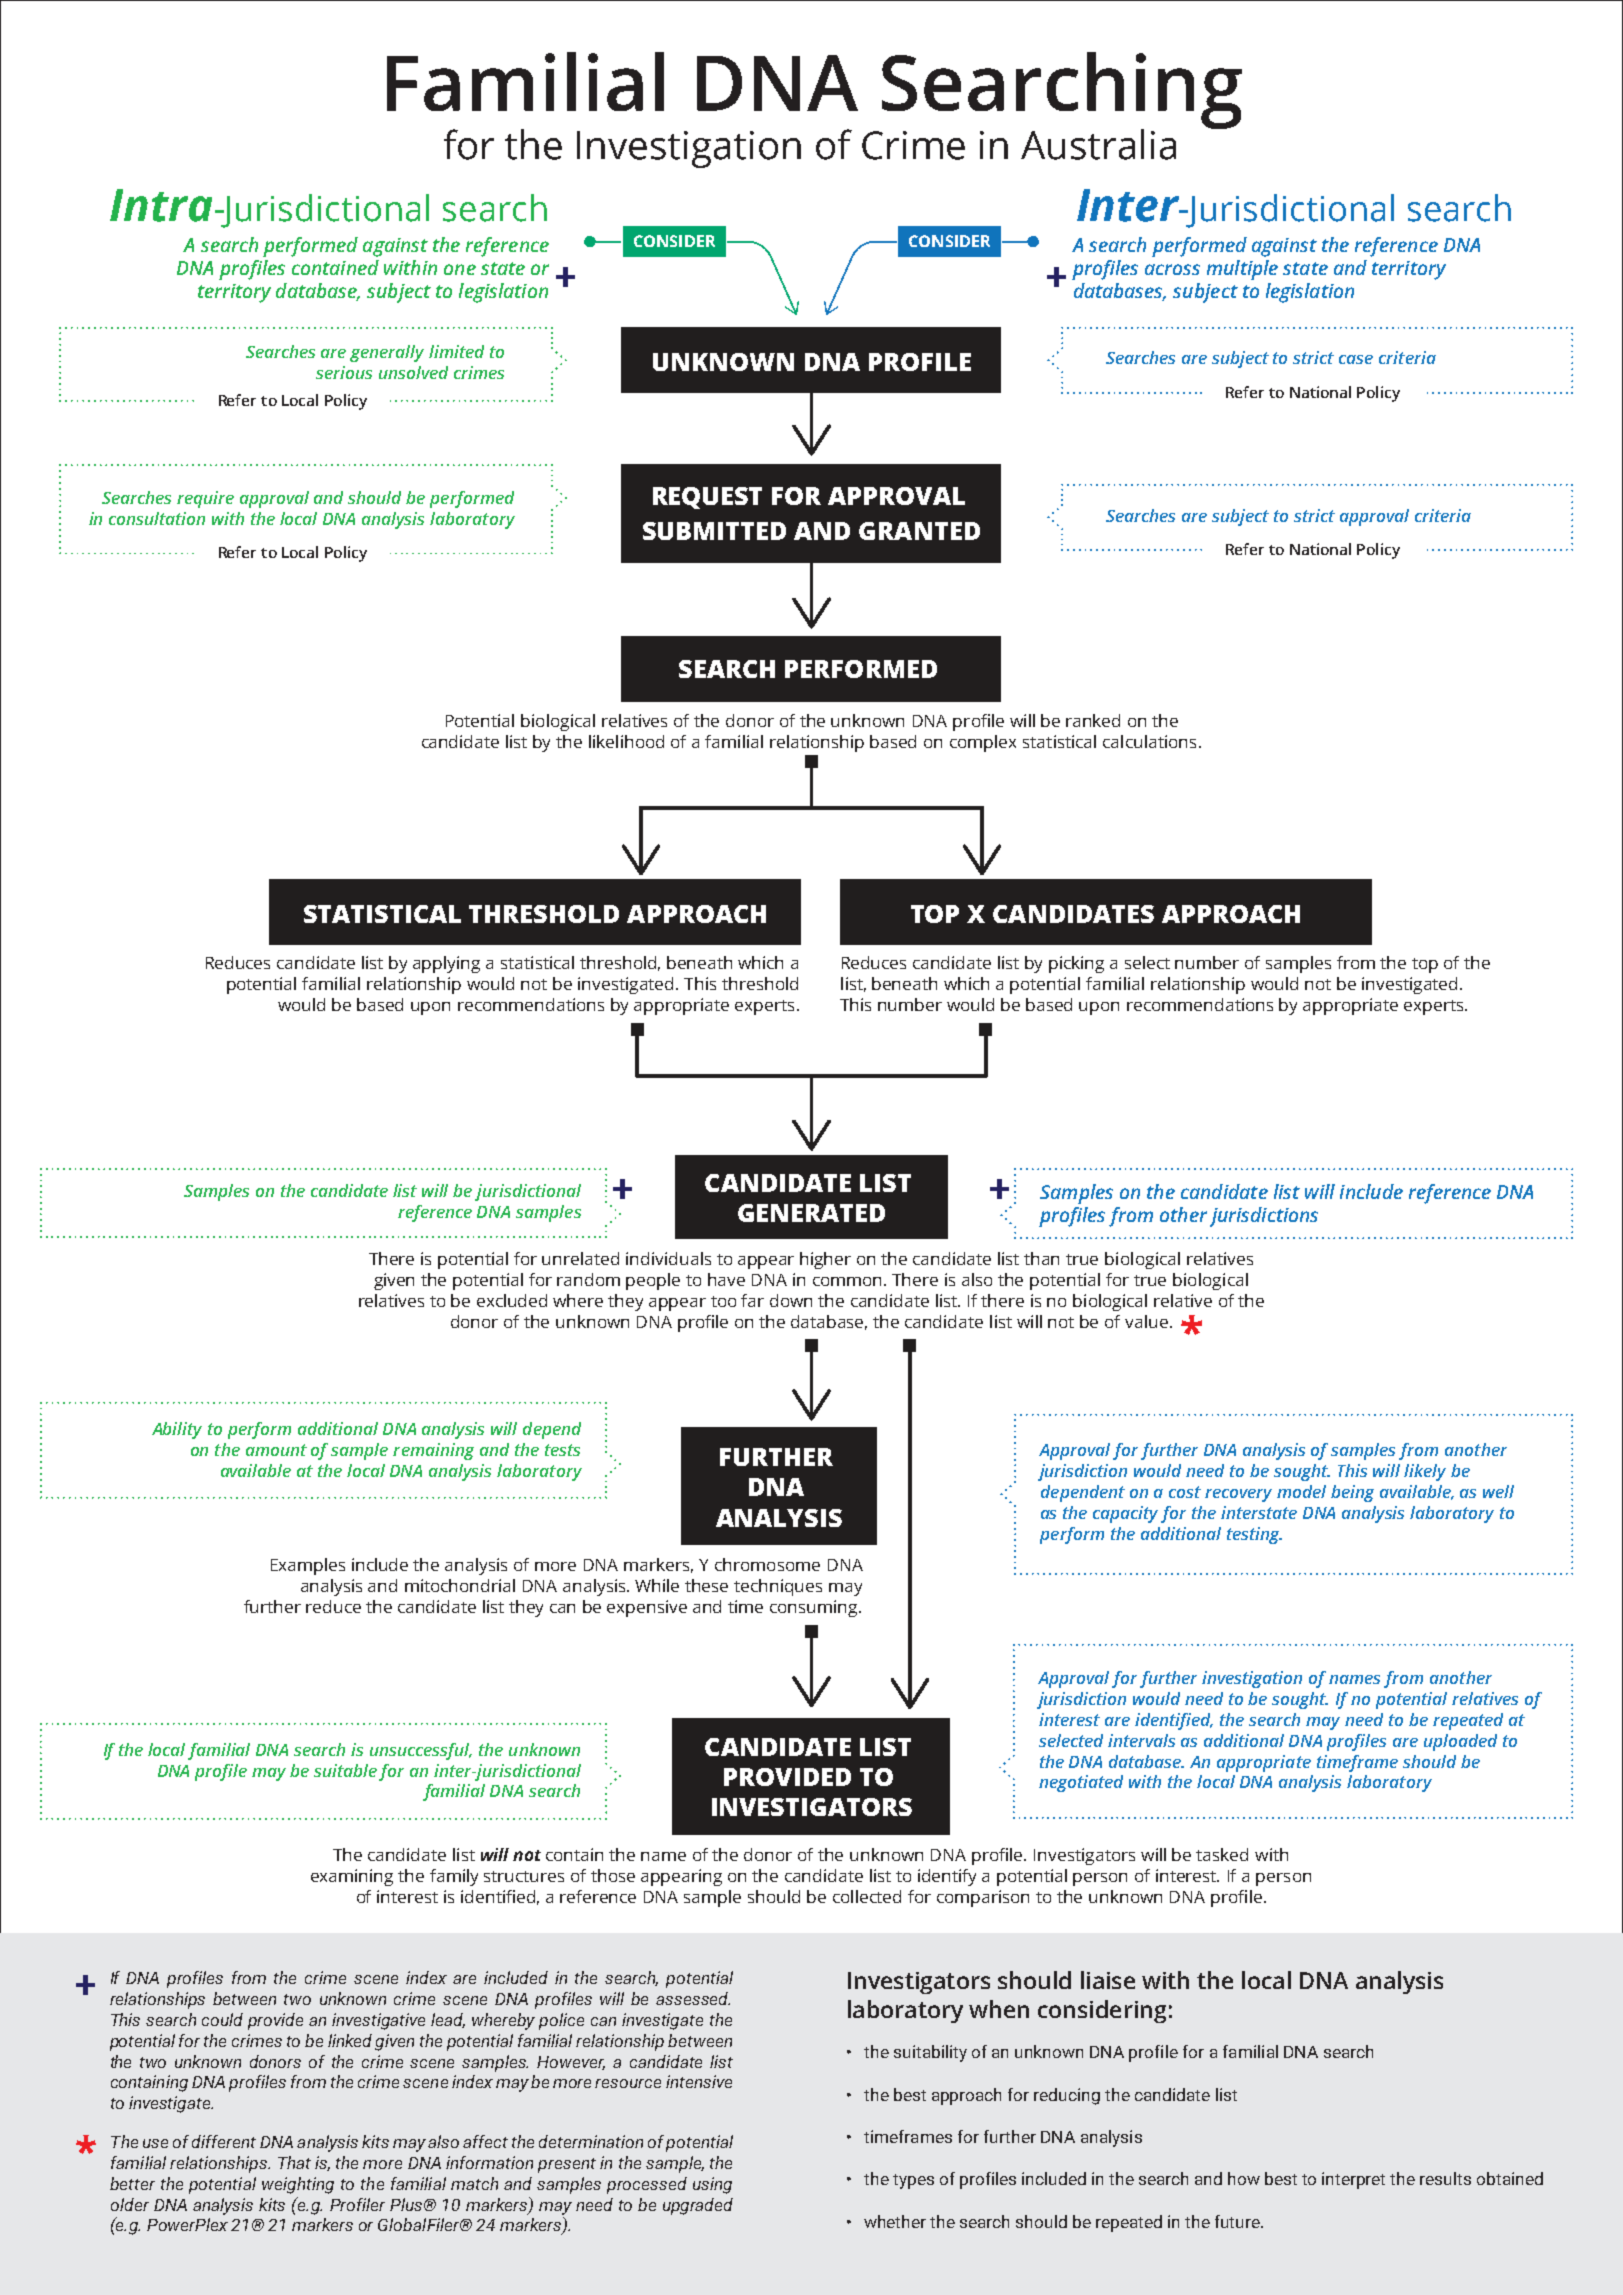 Image resolution: width=1623 pixels, height=2295 pixels. I want to click on complex, so click(983, 743).
